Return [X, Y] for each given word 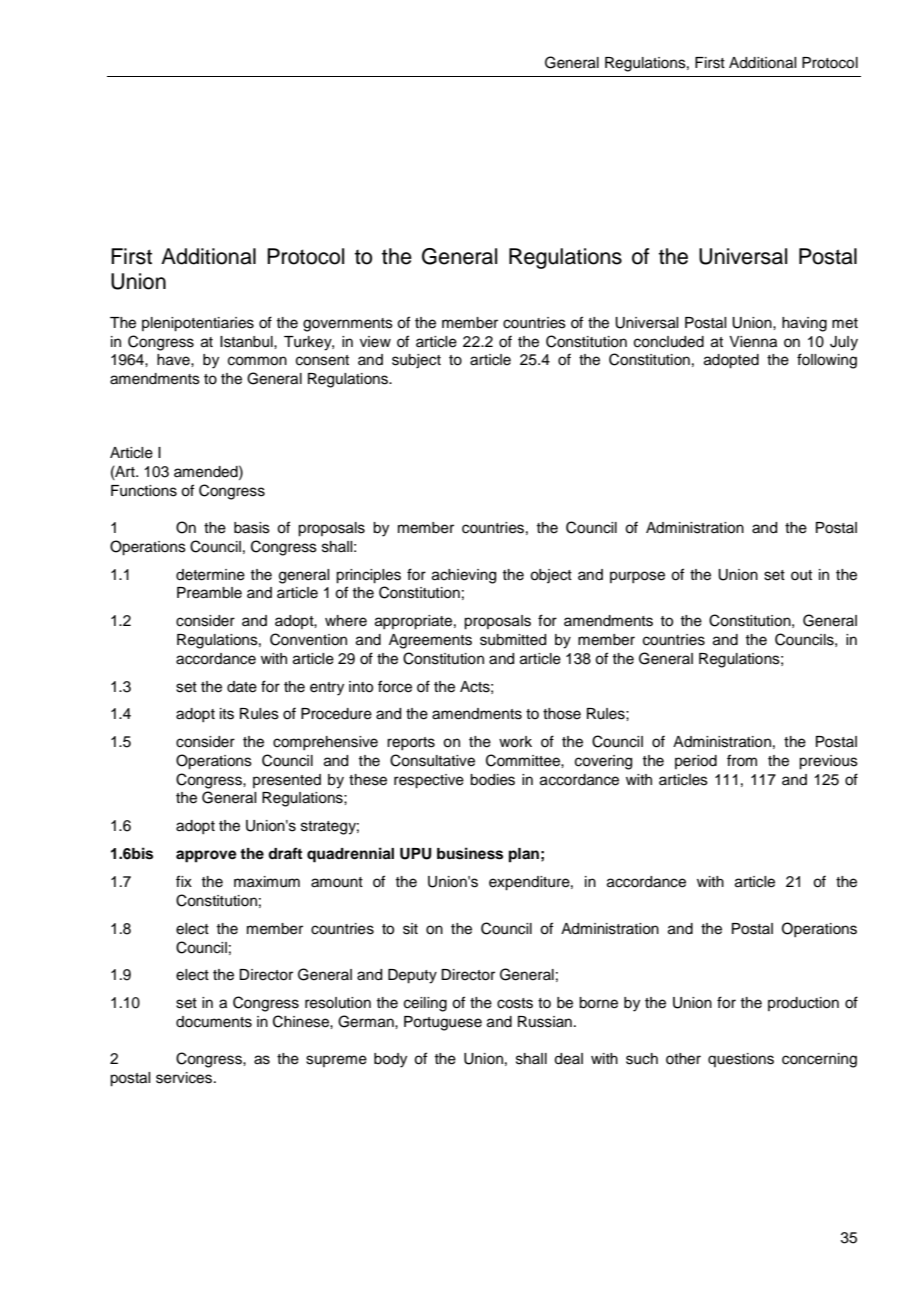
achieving [464, 576]
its [227, 714]
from [742, 760]
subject [416, 361]
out [801, 575]
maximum [267, 882]
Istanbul [247, 342]
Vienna [753, 342]
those [562, 714]
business [470, 853]
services [185, 1078]
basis [252, 528]
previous [828, 762]
